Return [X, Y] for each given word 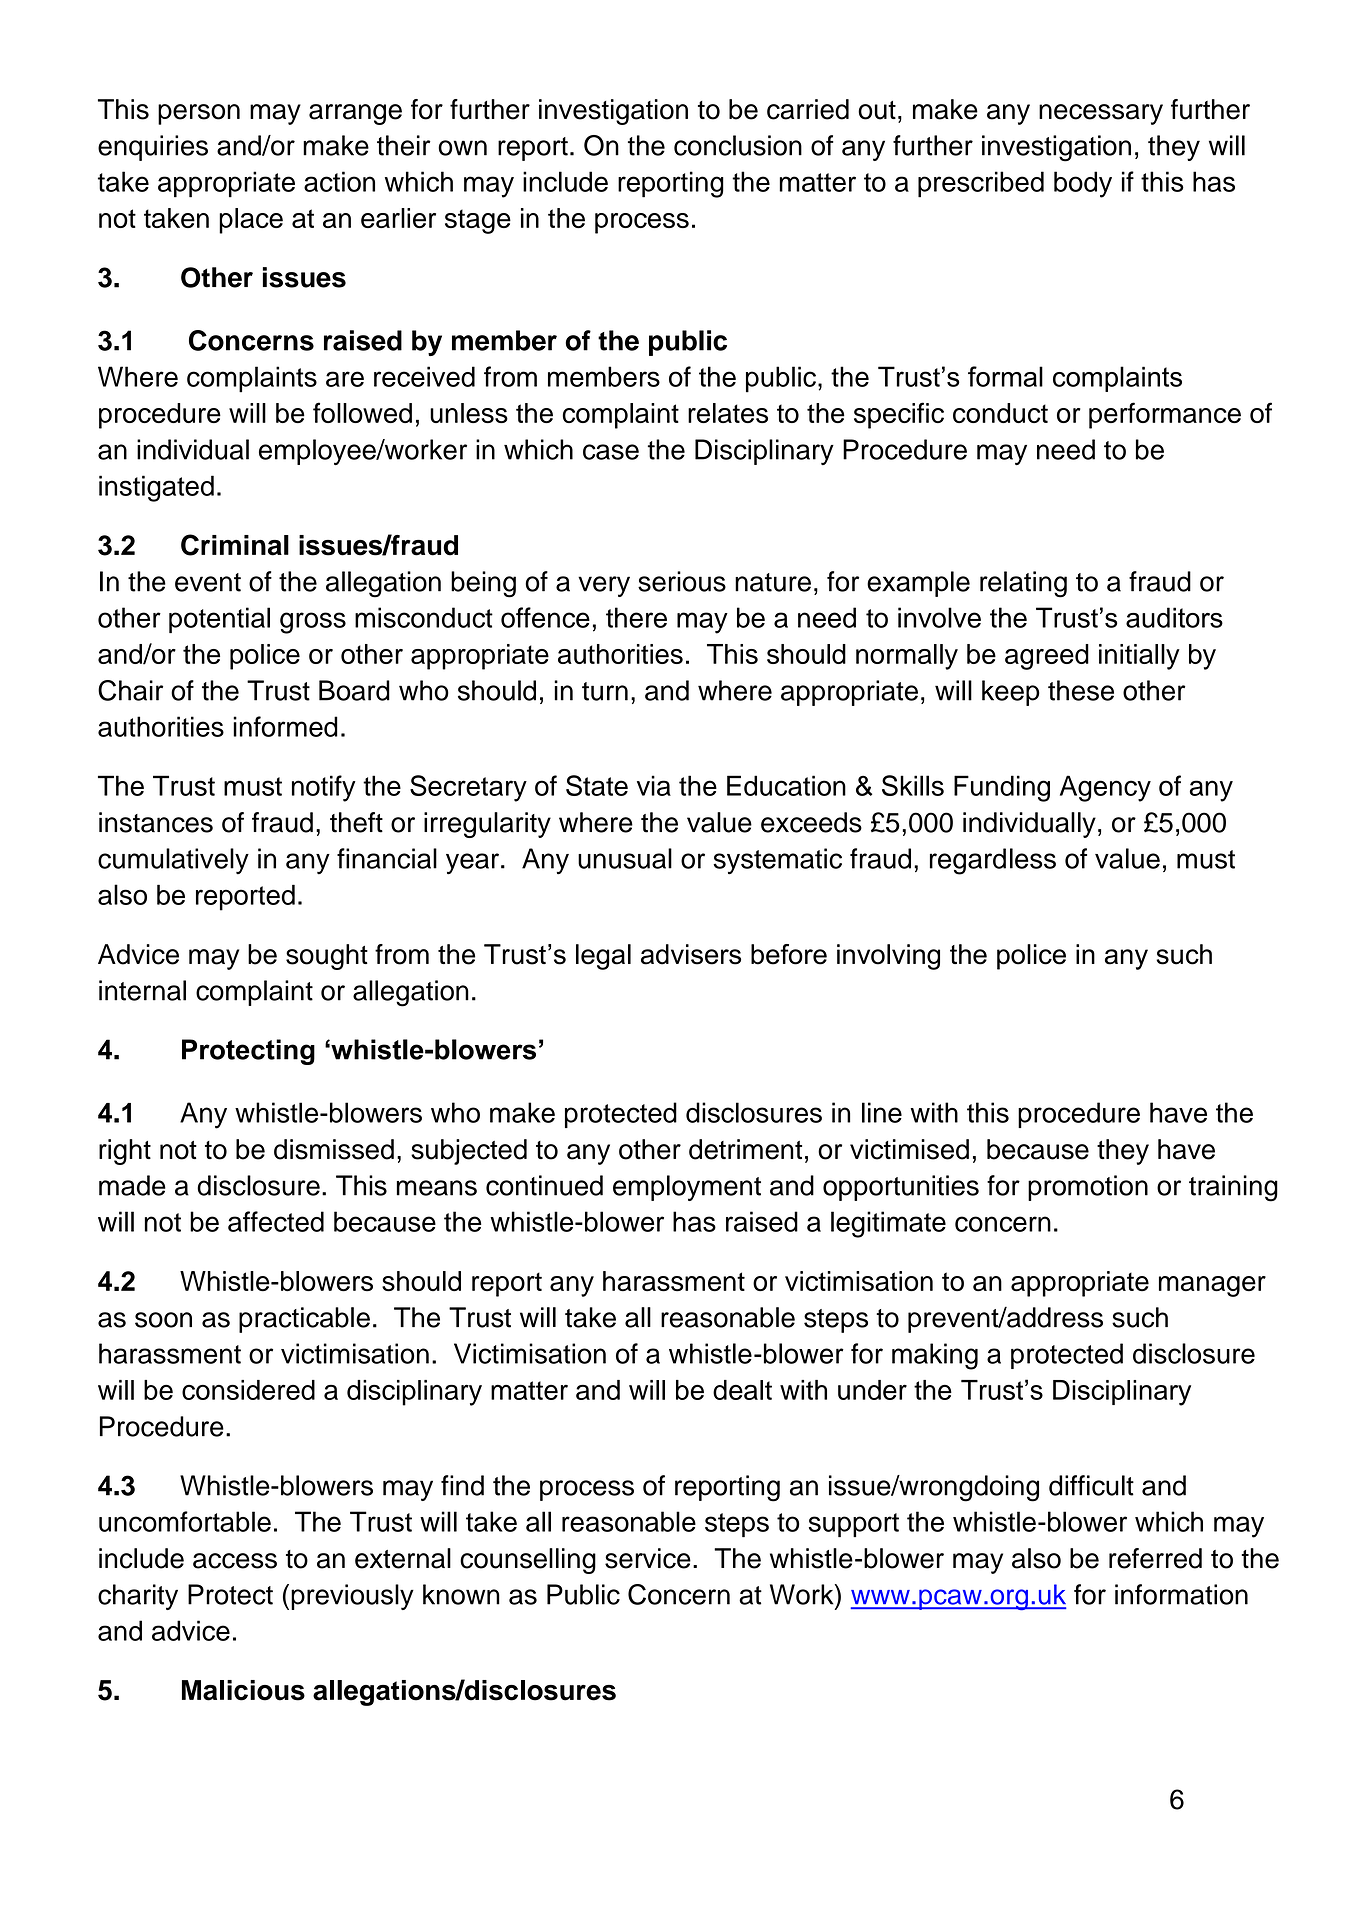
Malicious [243, 1690]
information [1181, 1594]
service [648, 1558]
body [1083, 184]
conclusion [738, 145]
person [199, 114]
